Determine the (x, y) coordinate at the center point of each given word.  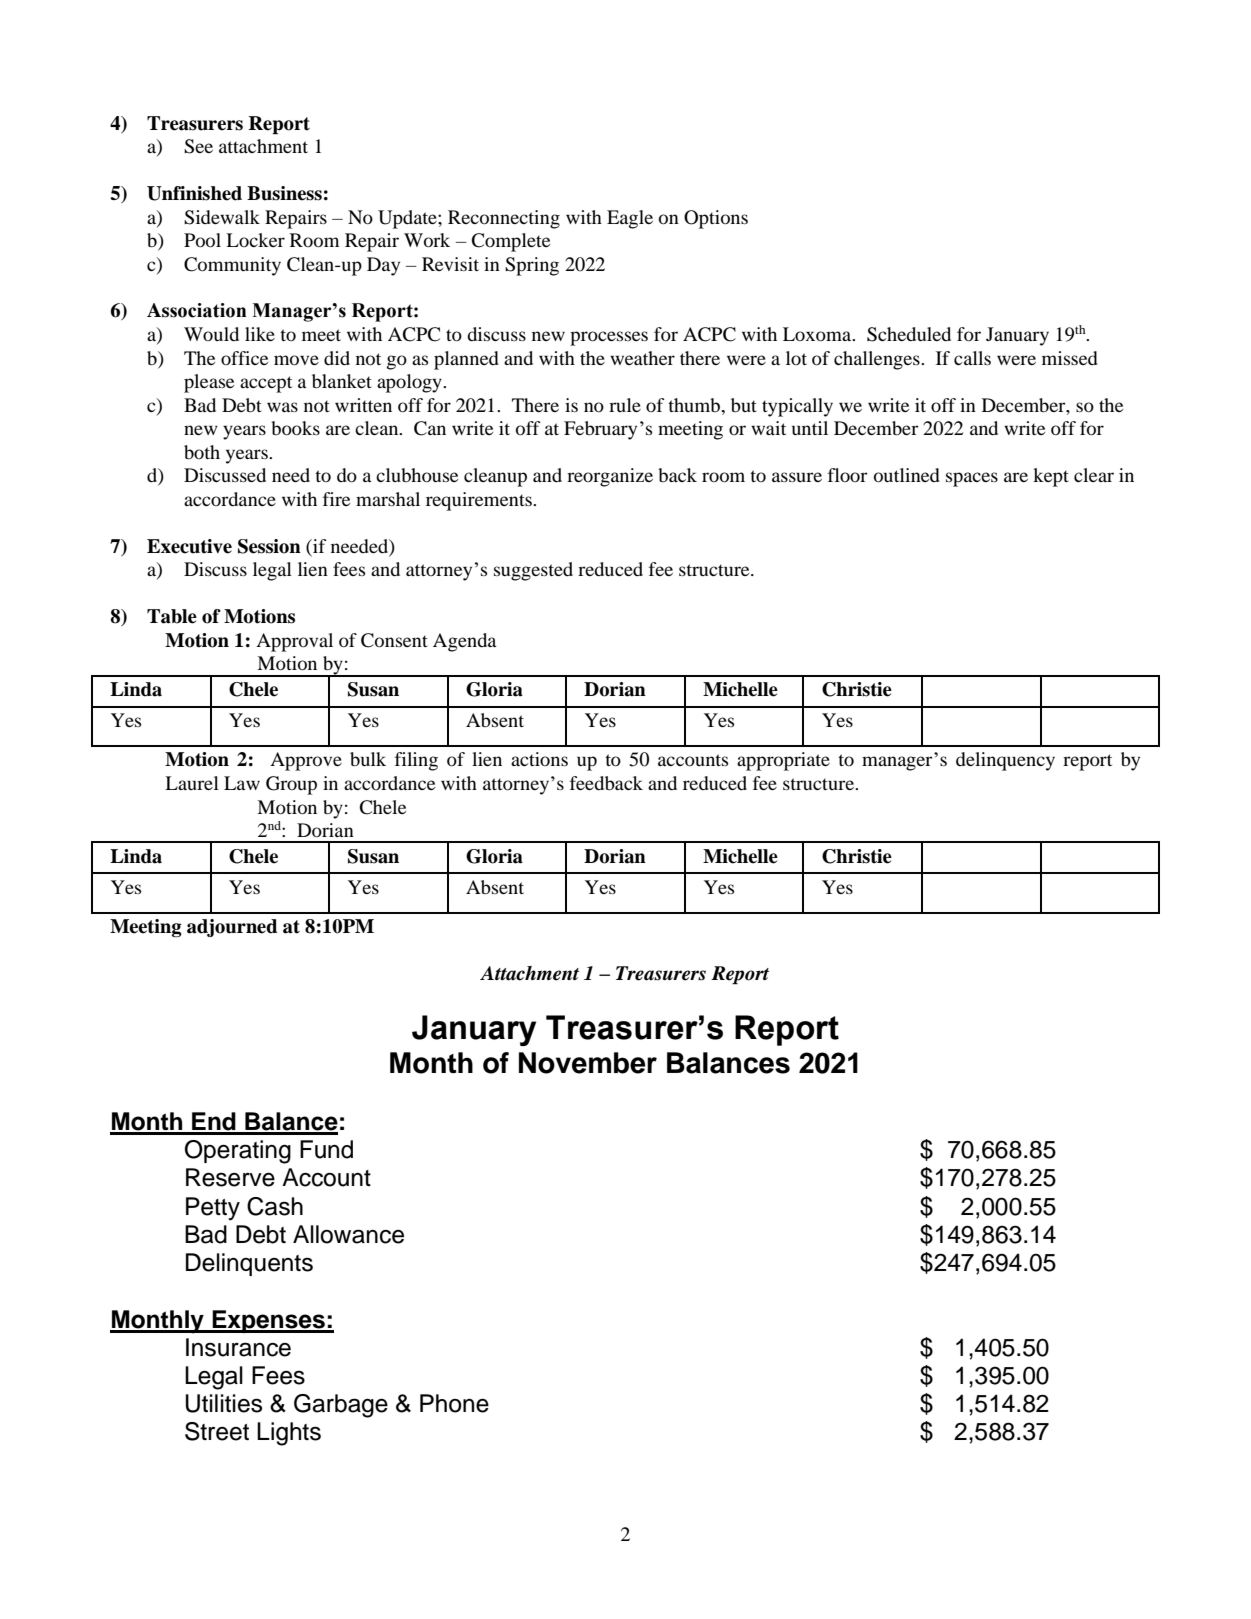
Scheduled (909, 334)
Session (269, 546)
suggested (533, 571)
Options (716, 219)
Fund (326, 1149)
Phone (454, 1403)
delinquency (1005, 761)
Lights (289, 1434)
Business (284, 193)
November (588, 1063)
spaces (972, 479)
